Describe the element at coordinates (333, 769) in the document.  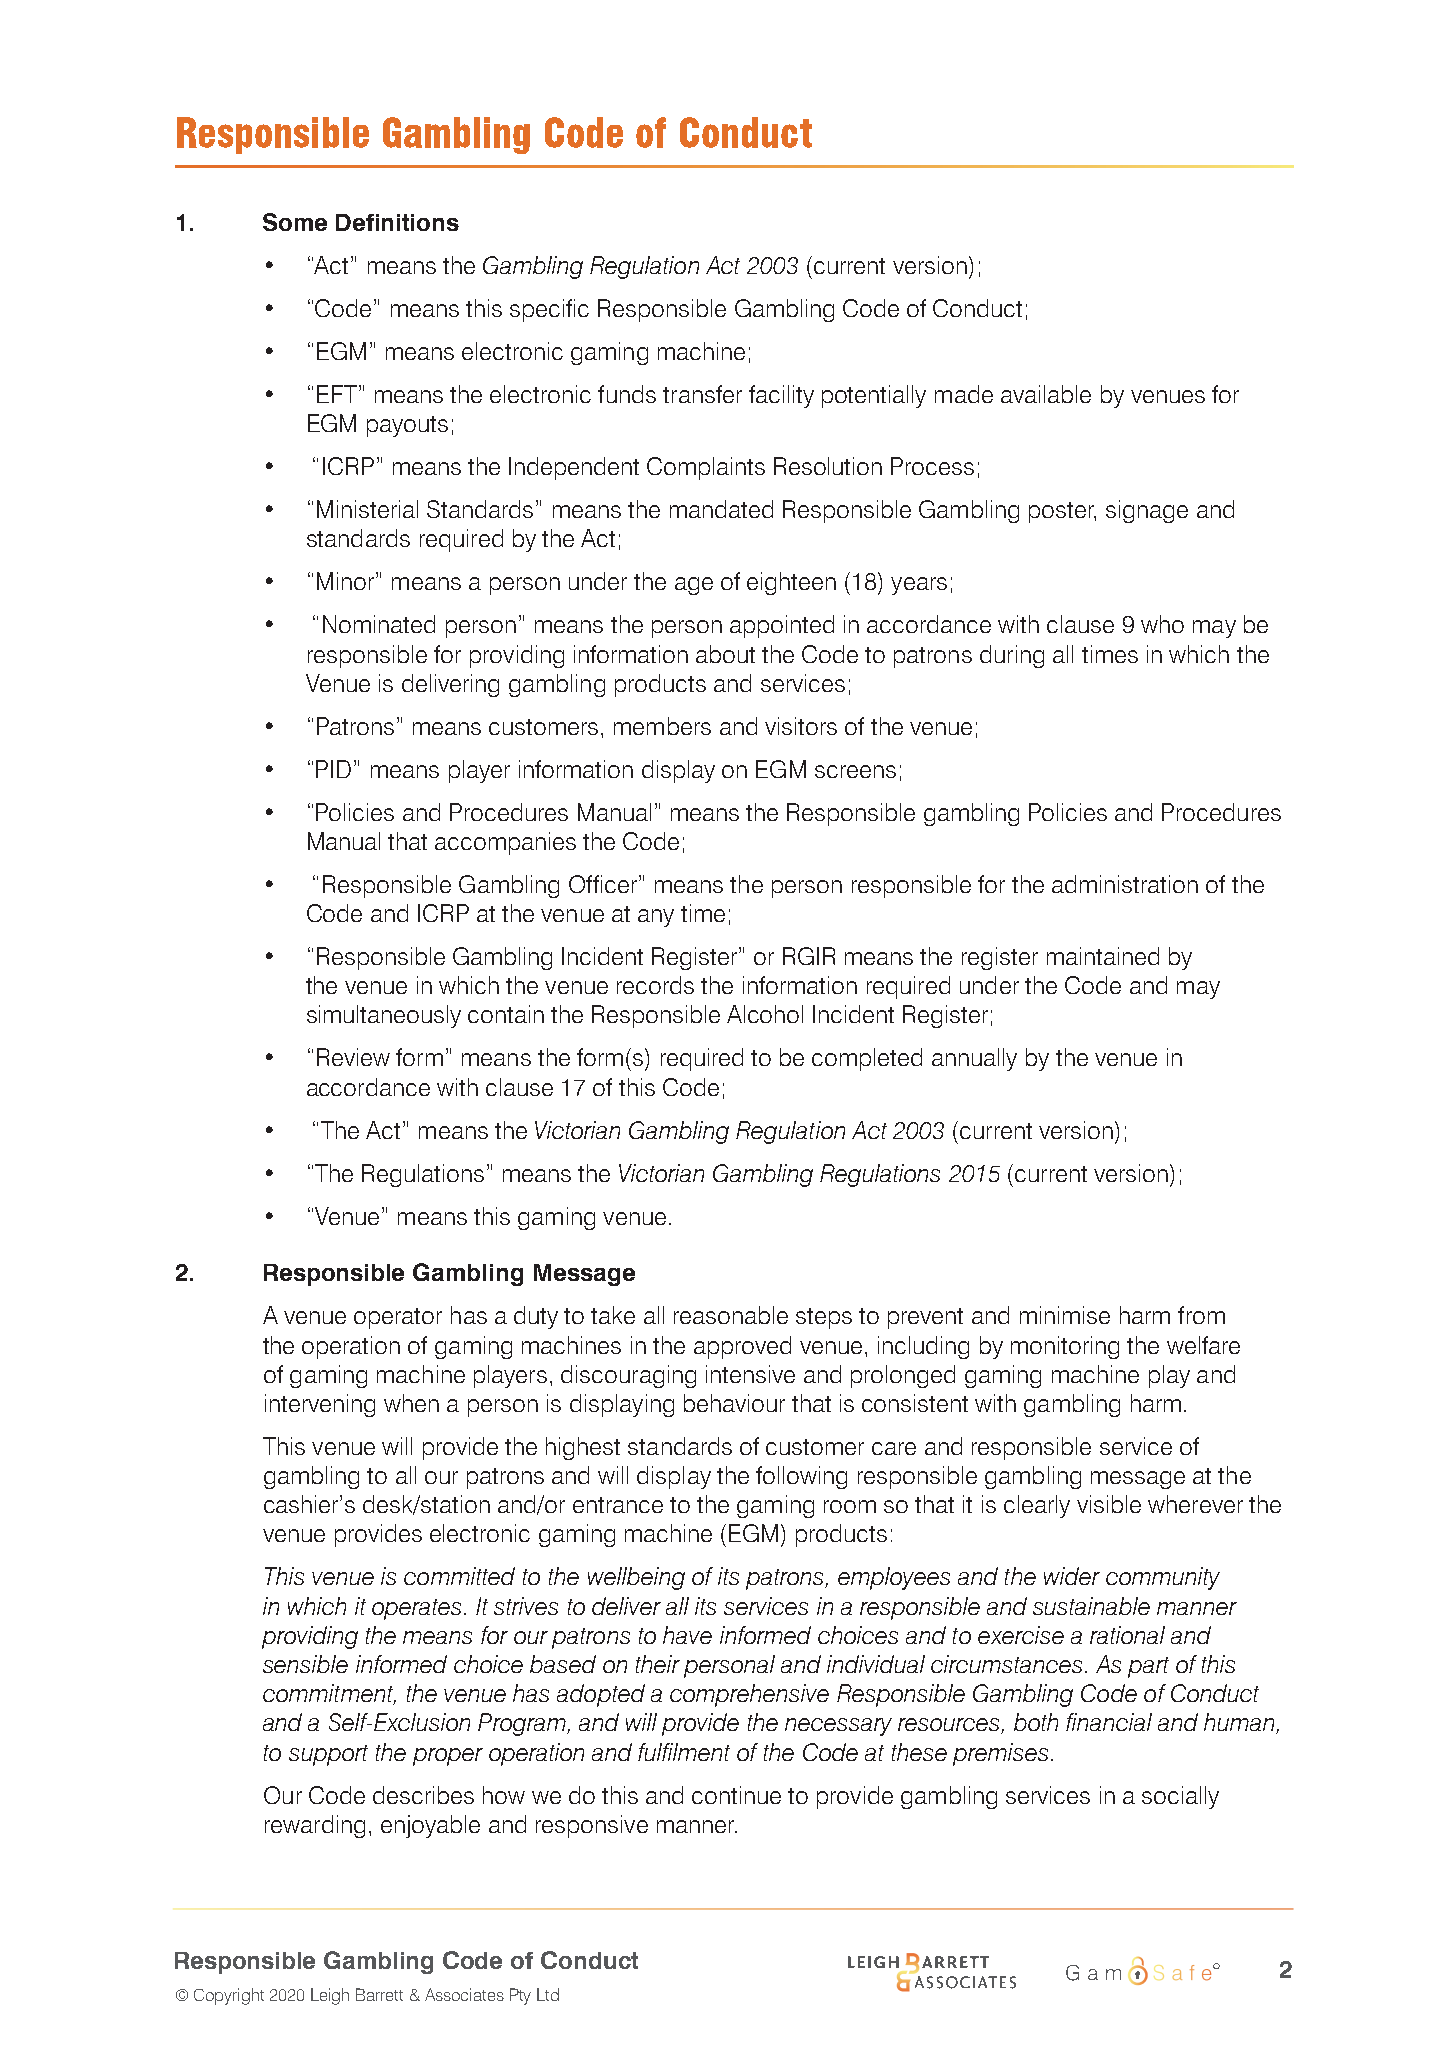
I see `PID` at that location.
